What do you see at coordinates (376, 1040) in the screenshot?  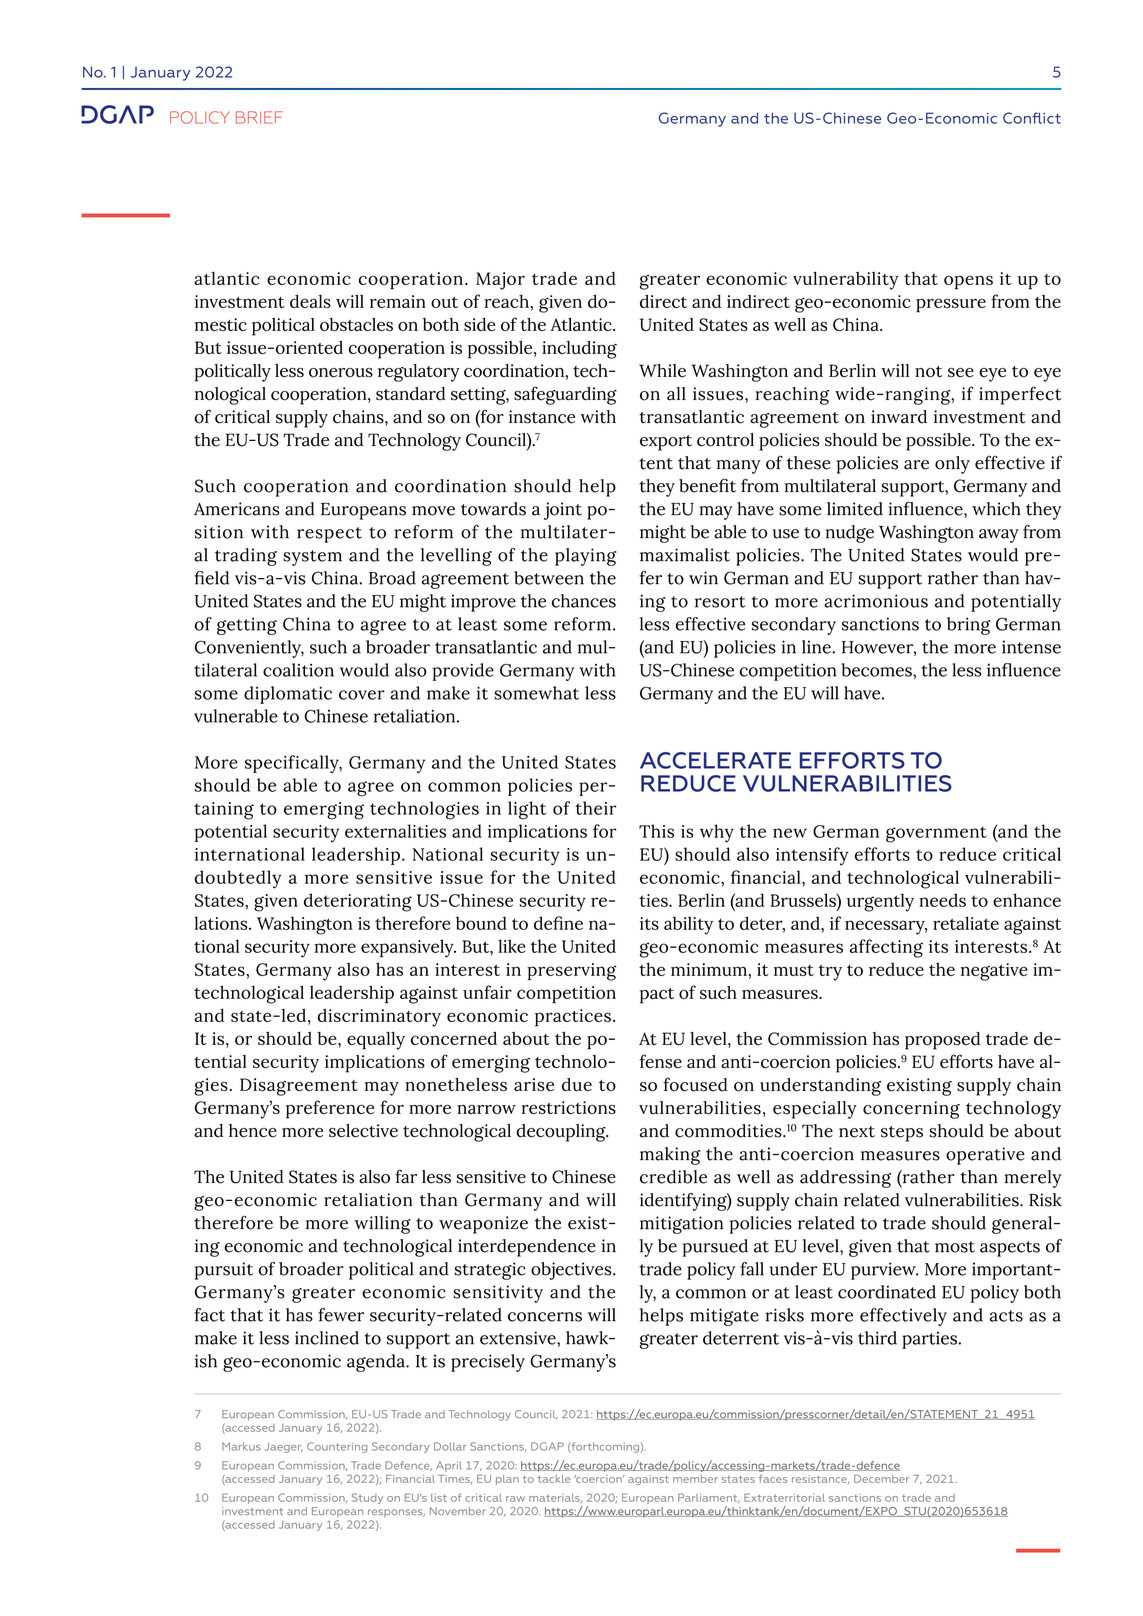 I see `equally` at bounding box center [376, 1040].
